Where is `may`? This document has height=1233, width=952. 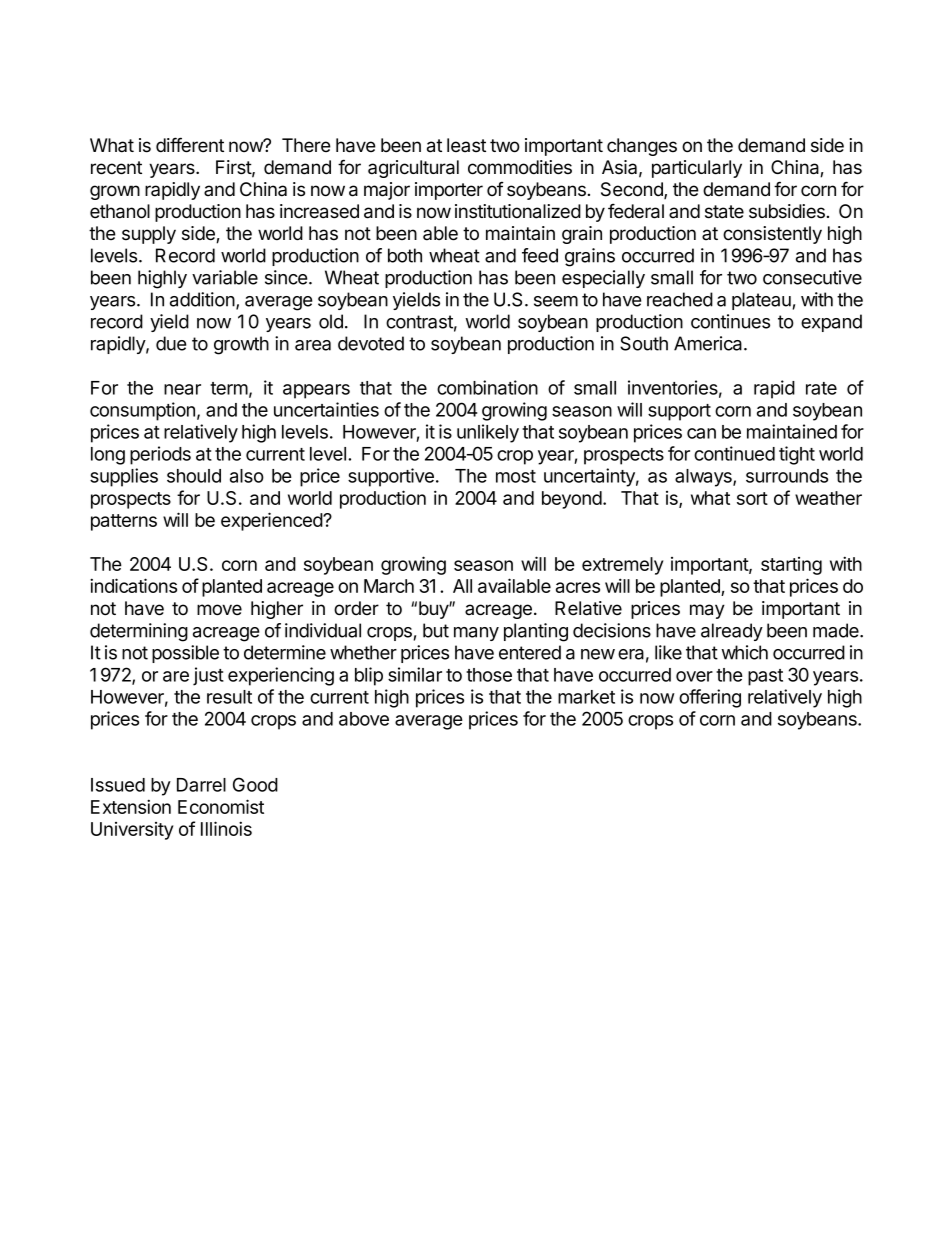
may is located at coordinates (707, 611).
